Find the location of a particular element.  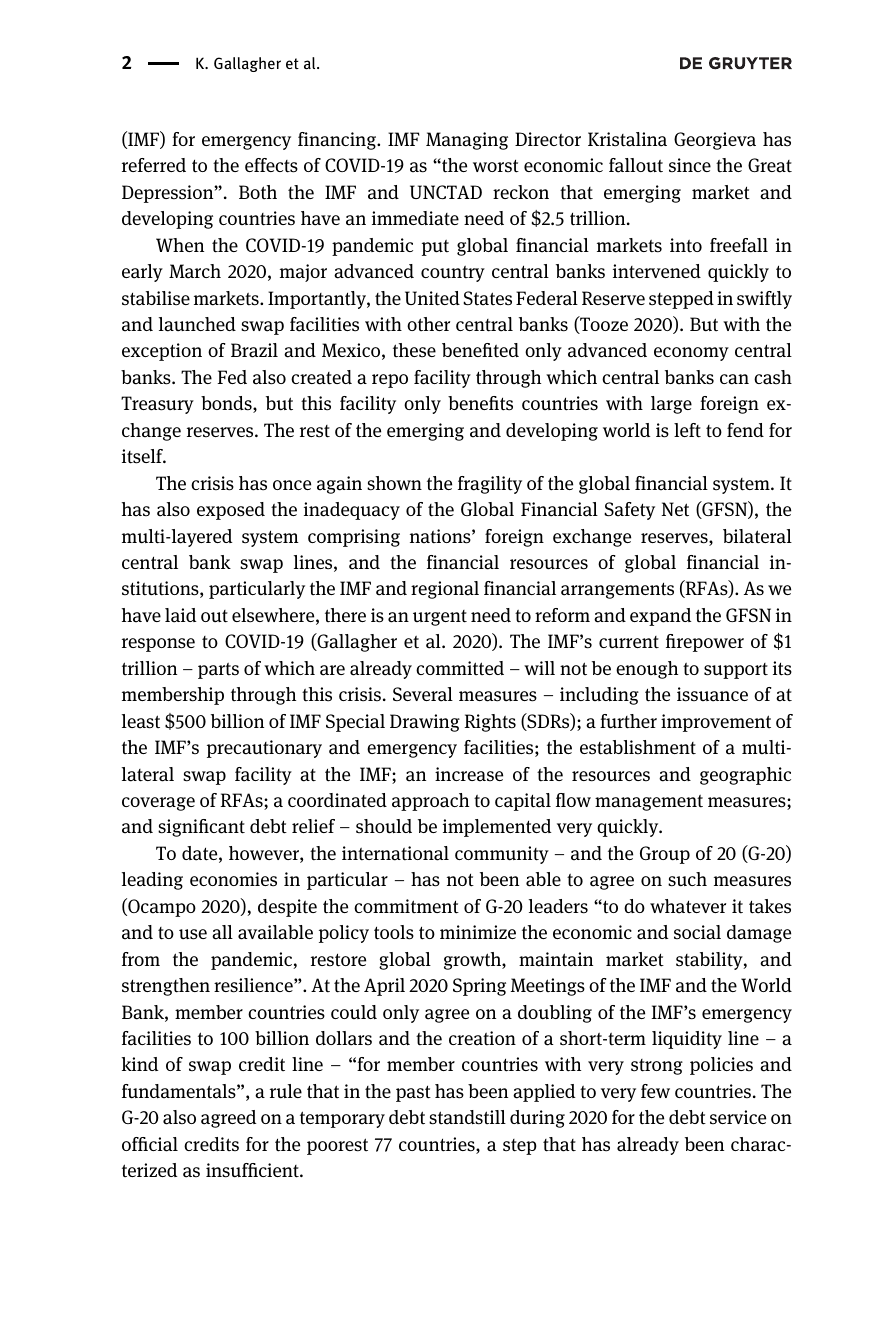

economies is located at coordinates (233, 879).
